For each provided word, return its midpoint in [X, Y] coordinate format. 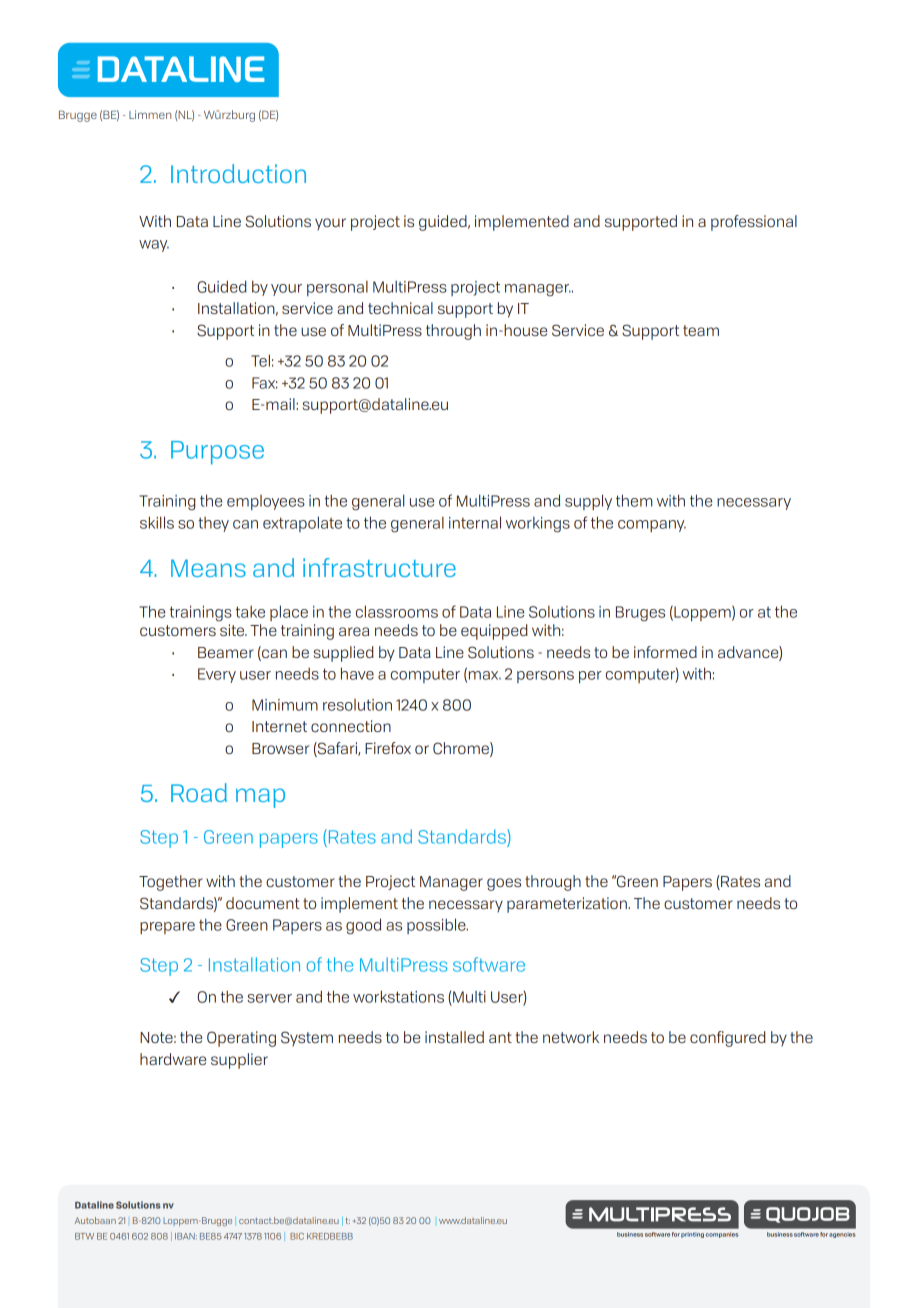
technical [400, 308]
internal [475, 522]
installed [454, 1037]
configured [728, 1039]
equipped [494, 632]
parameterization [568, 905]
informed [665, 652]
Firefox [388, 748]
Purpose [217, 453]
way [154, 246]
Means [208, 568]
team [701, 330]
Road [199, 792]
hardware [173, 1059]
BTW [84, 1236]
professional [754, 223]
